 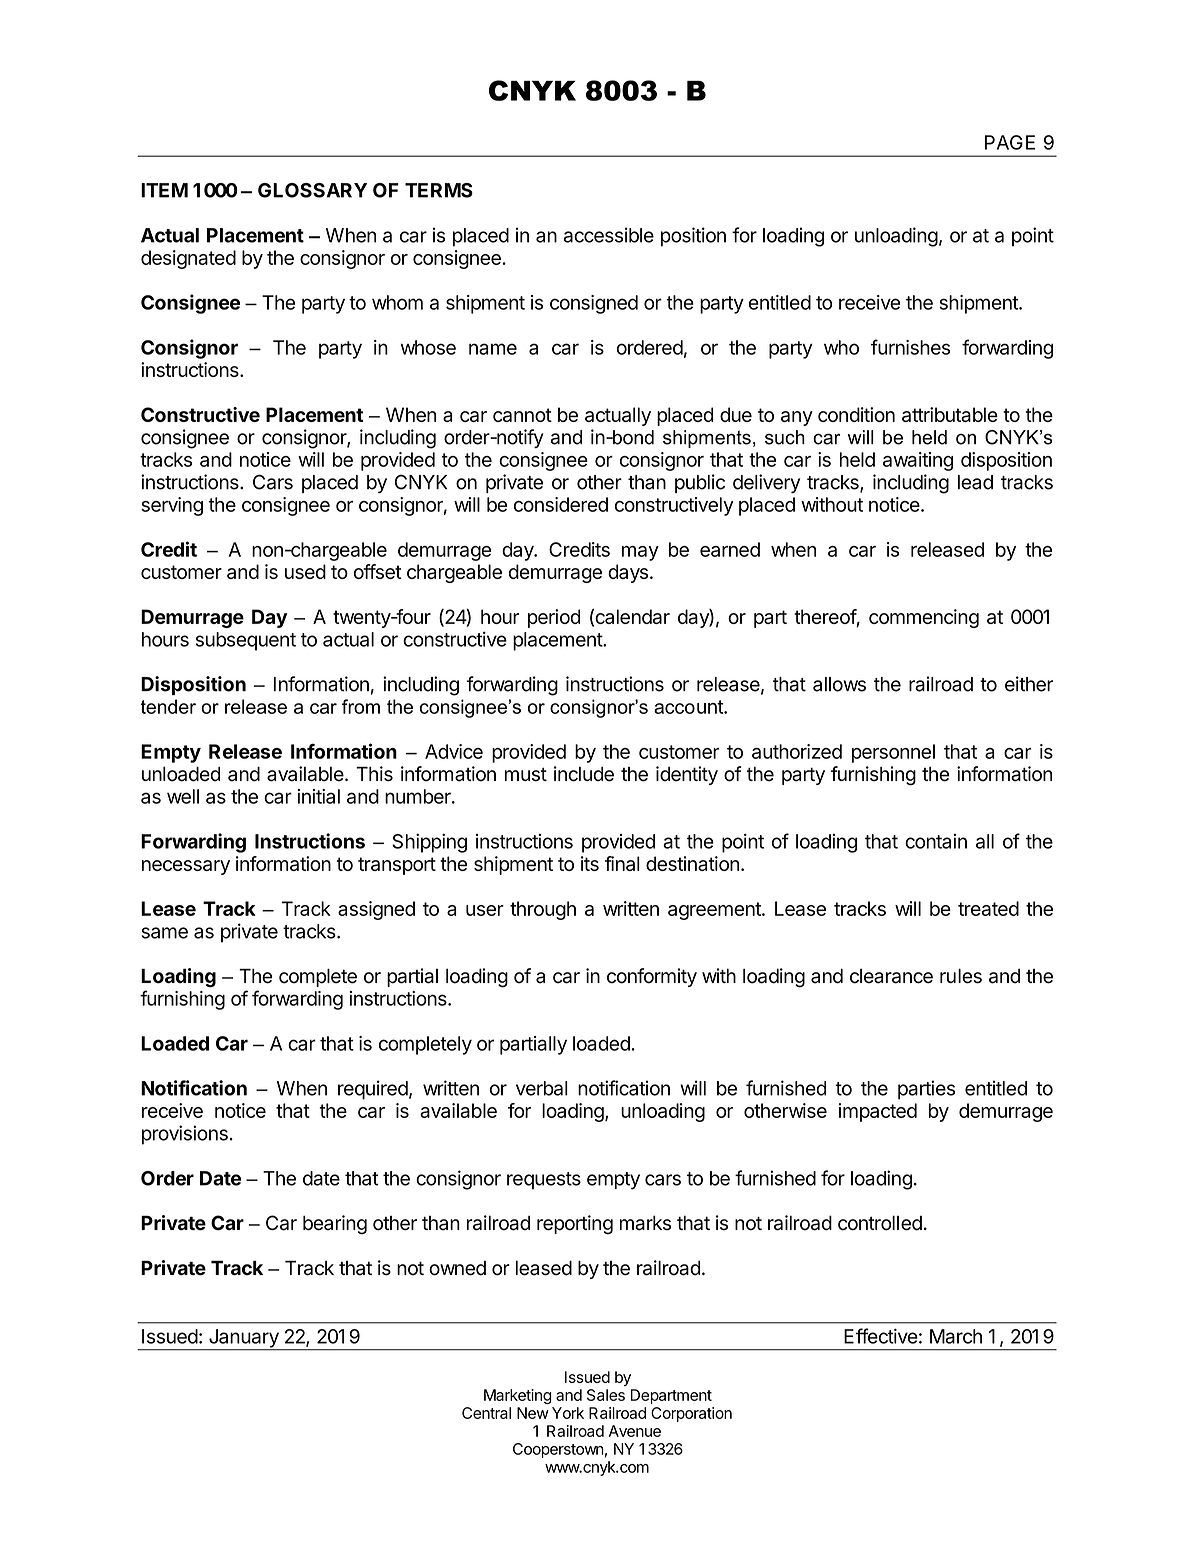 I want to click on March, so click(x=956, y=1336).
